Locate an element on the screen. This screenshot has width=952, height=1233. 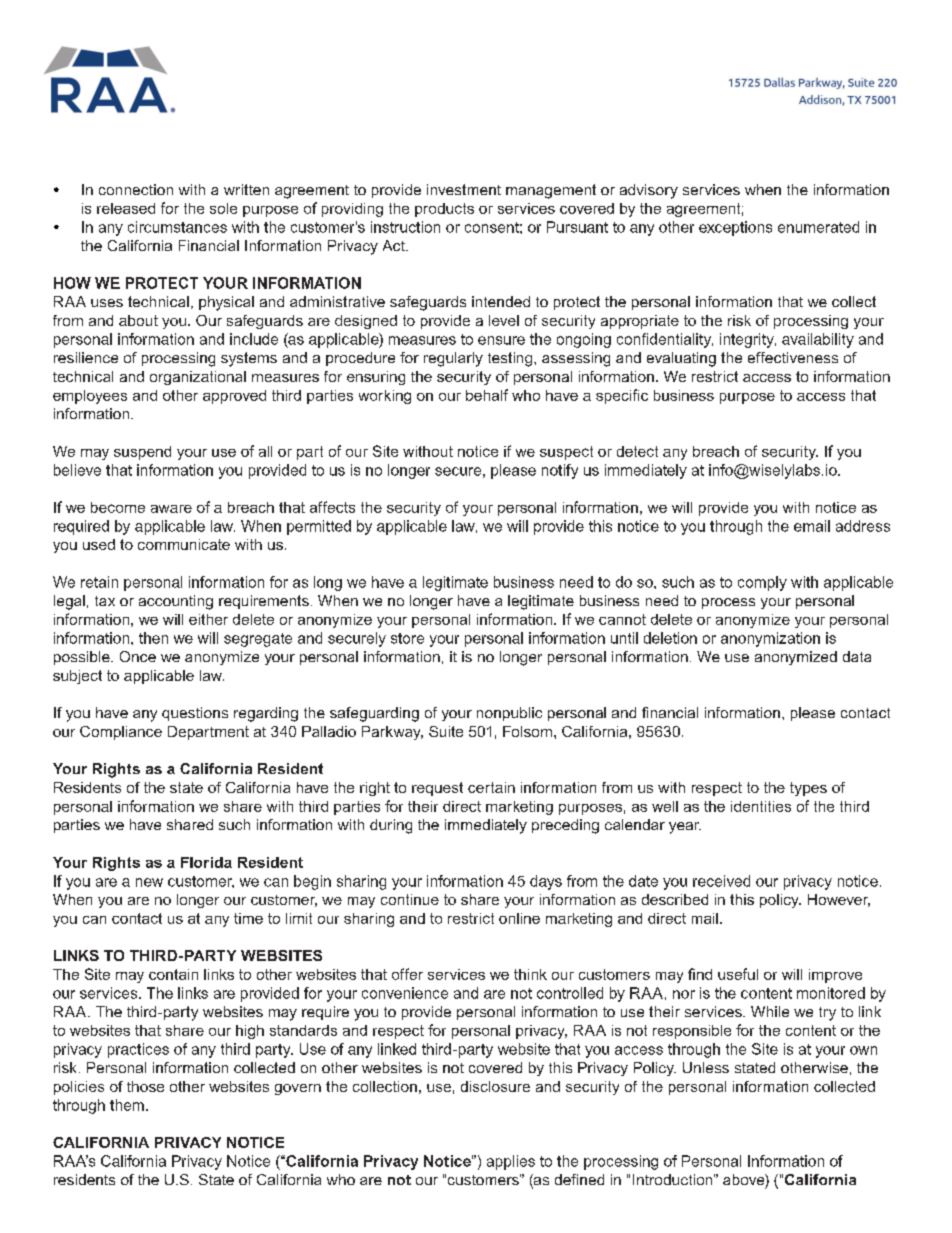
nonpublic is located at coordinates (509, 714).
